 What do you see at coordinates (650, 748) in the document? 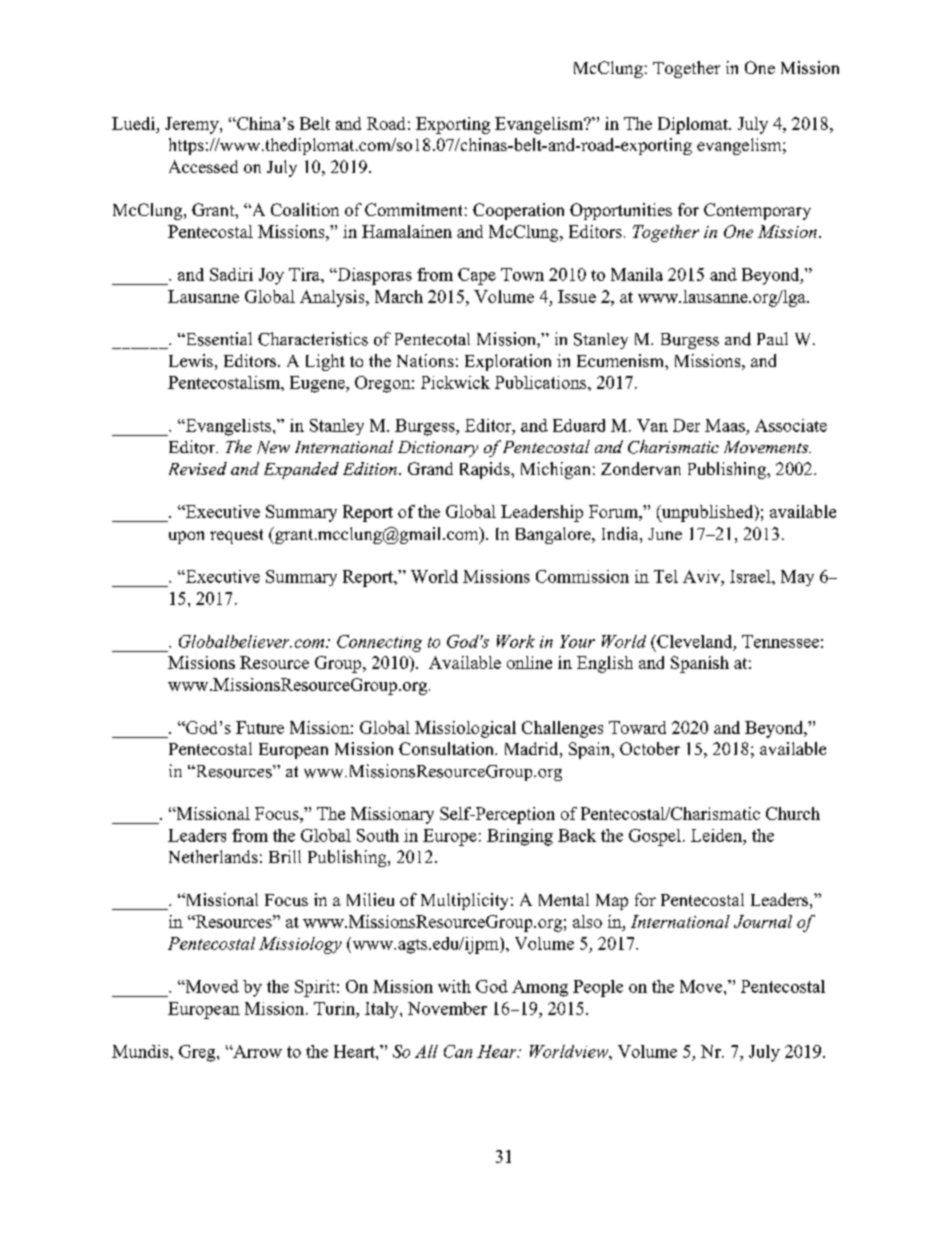
I see `October` at bounding box center [650, 748].
